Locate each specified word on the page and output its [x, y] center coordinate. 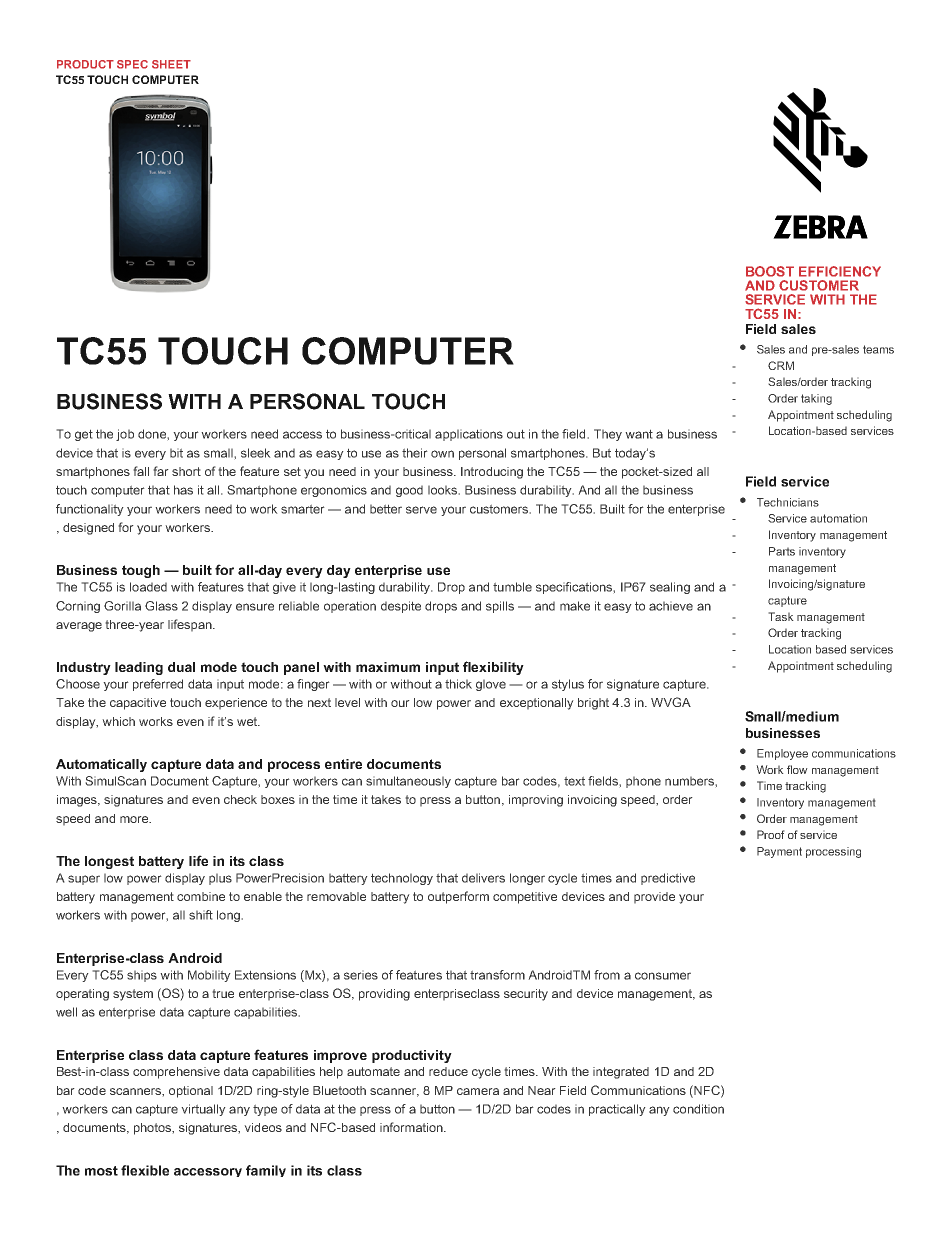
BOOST [770, 271]
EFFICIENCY [840, 271]
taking [816, 399]
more [135, 819]
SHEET [171, 64]
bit [176, 453]
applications [469, 435]
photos [153, 1129]
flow [797, 769]
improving [536, 801]
